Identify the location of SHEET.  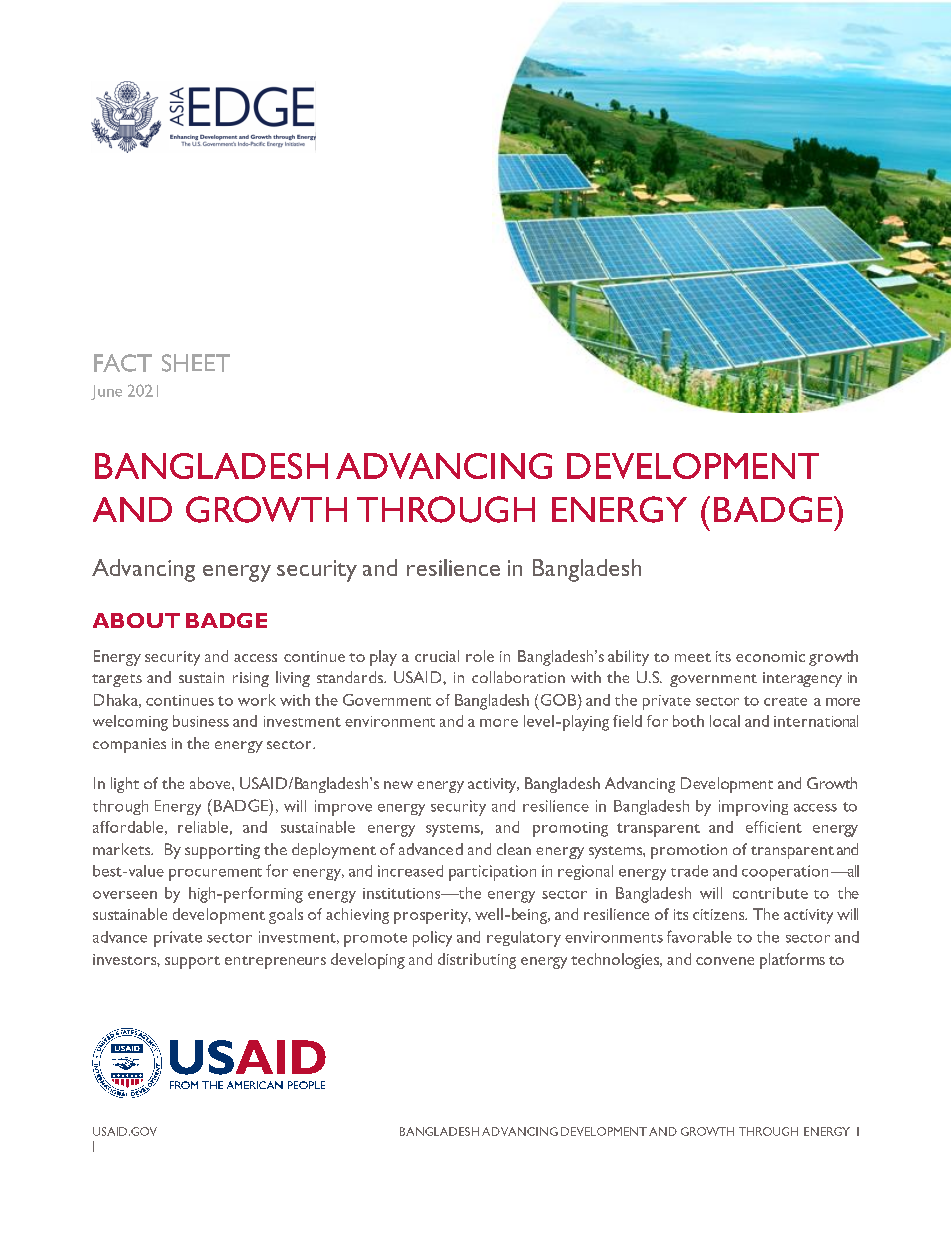
(196, 363).
